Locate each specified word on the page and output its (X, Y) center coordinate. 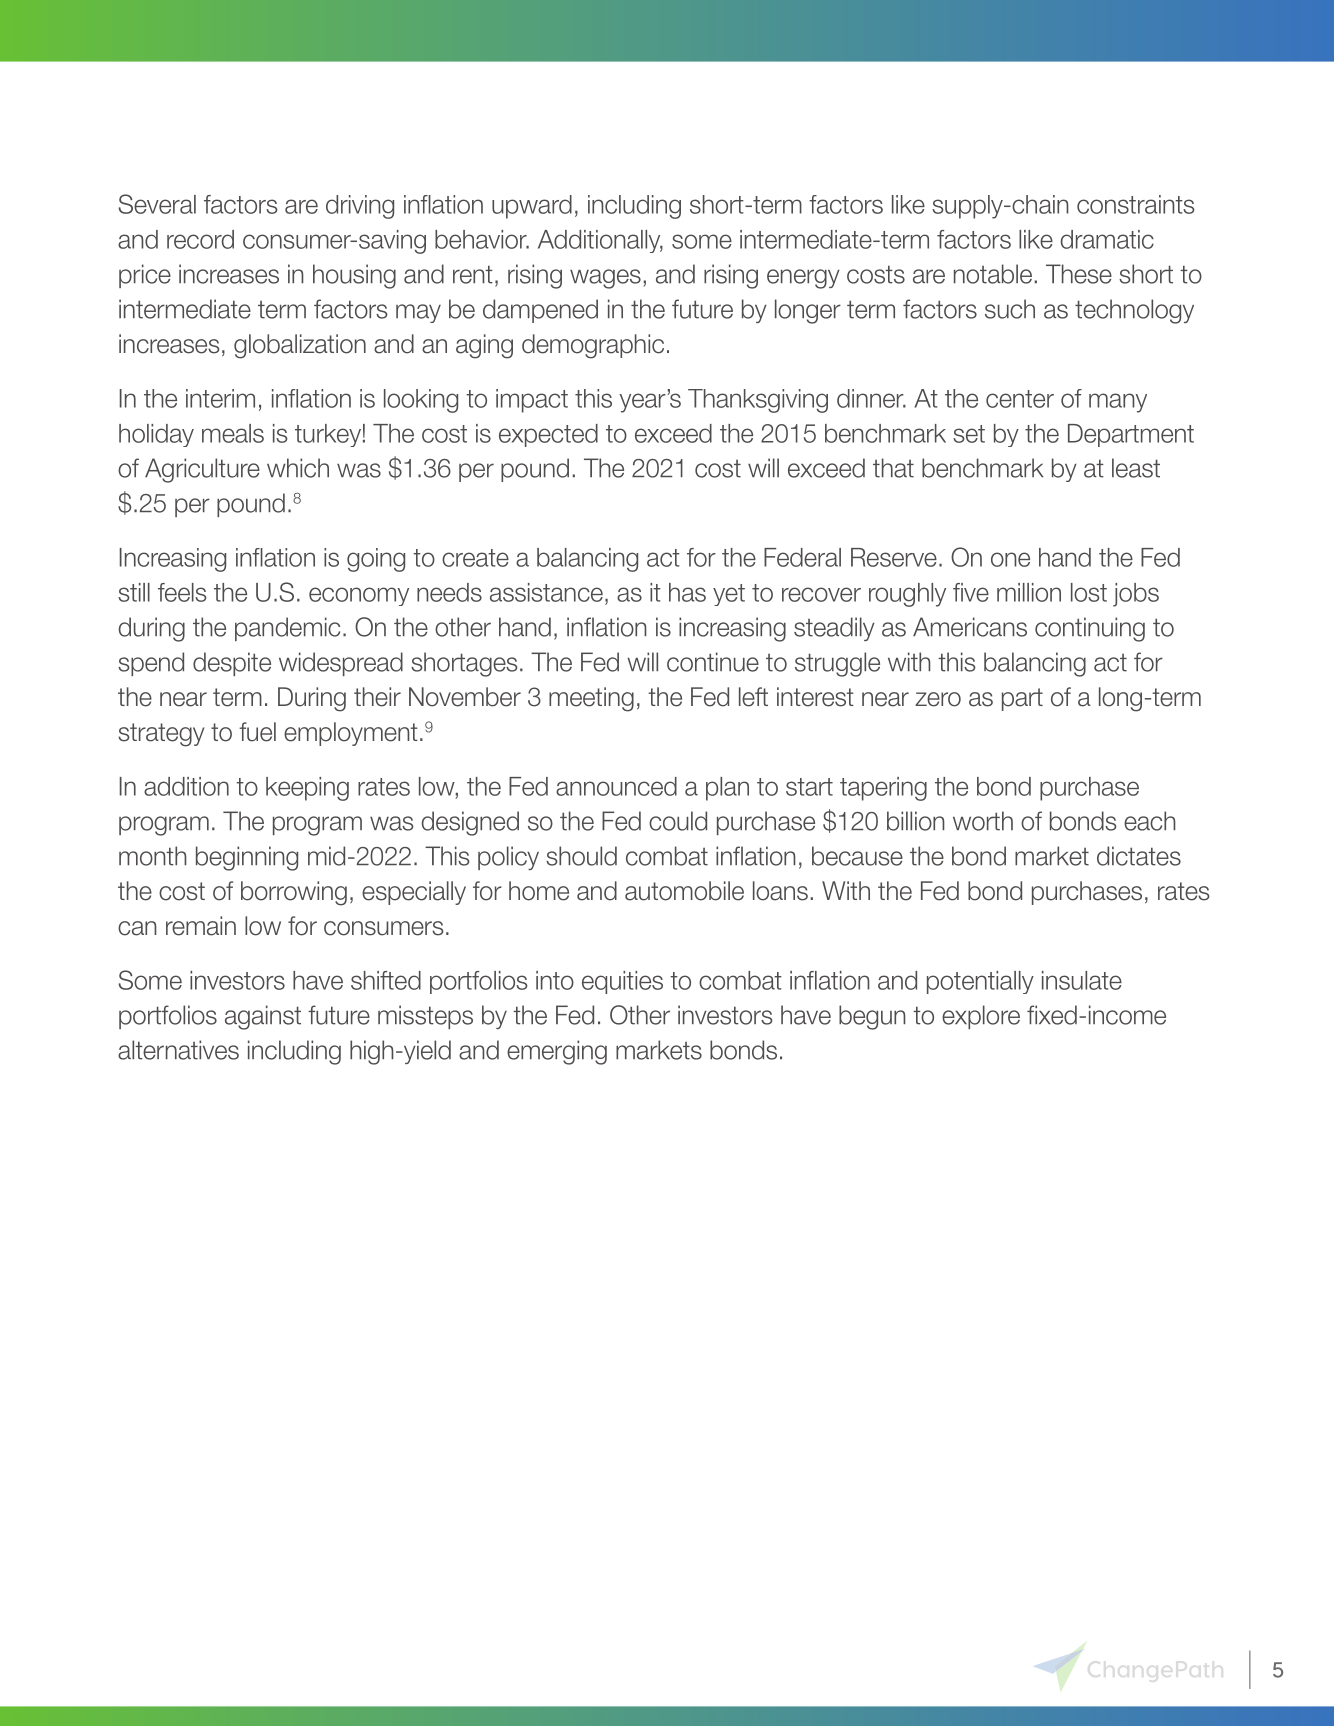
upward (532, 207)
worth (983, 821)
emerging (557, 1052)
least (1136, 468)
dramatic (1107, 239)
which (298, 468)
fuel (257, 732)
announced (616, 786)
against (263, 1017)
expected (548, 435)
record (200, 239)
